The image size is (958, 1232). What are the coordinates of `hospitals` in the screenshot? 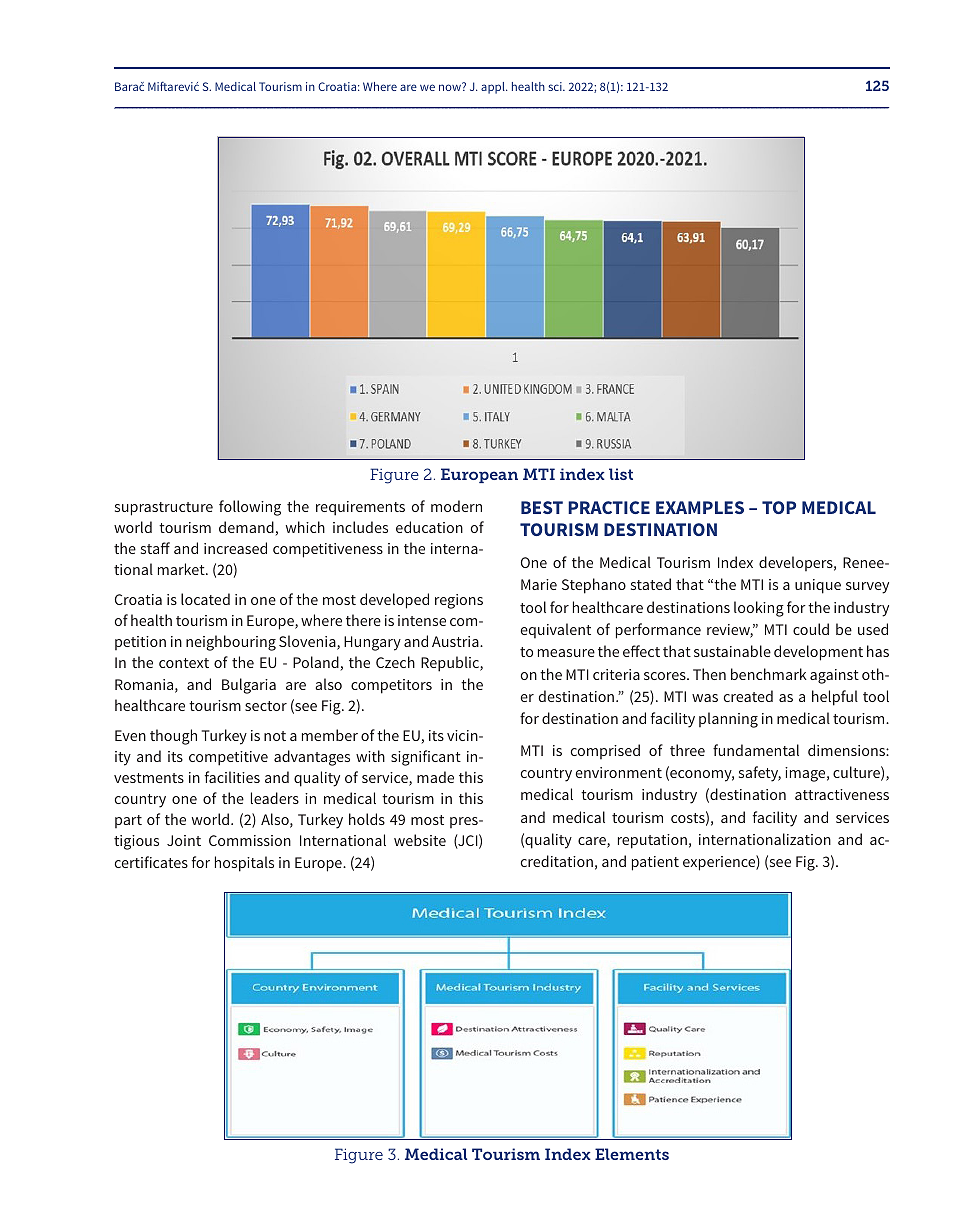 It's located at (244, 864).
